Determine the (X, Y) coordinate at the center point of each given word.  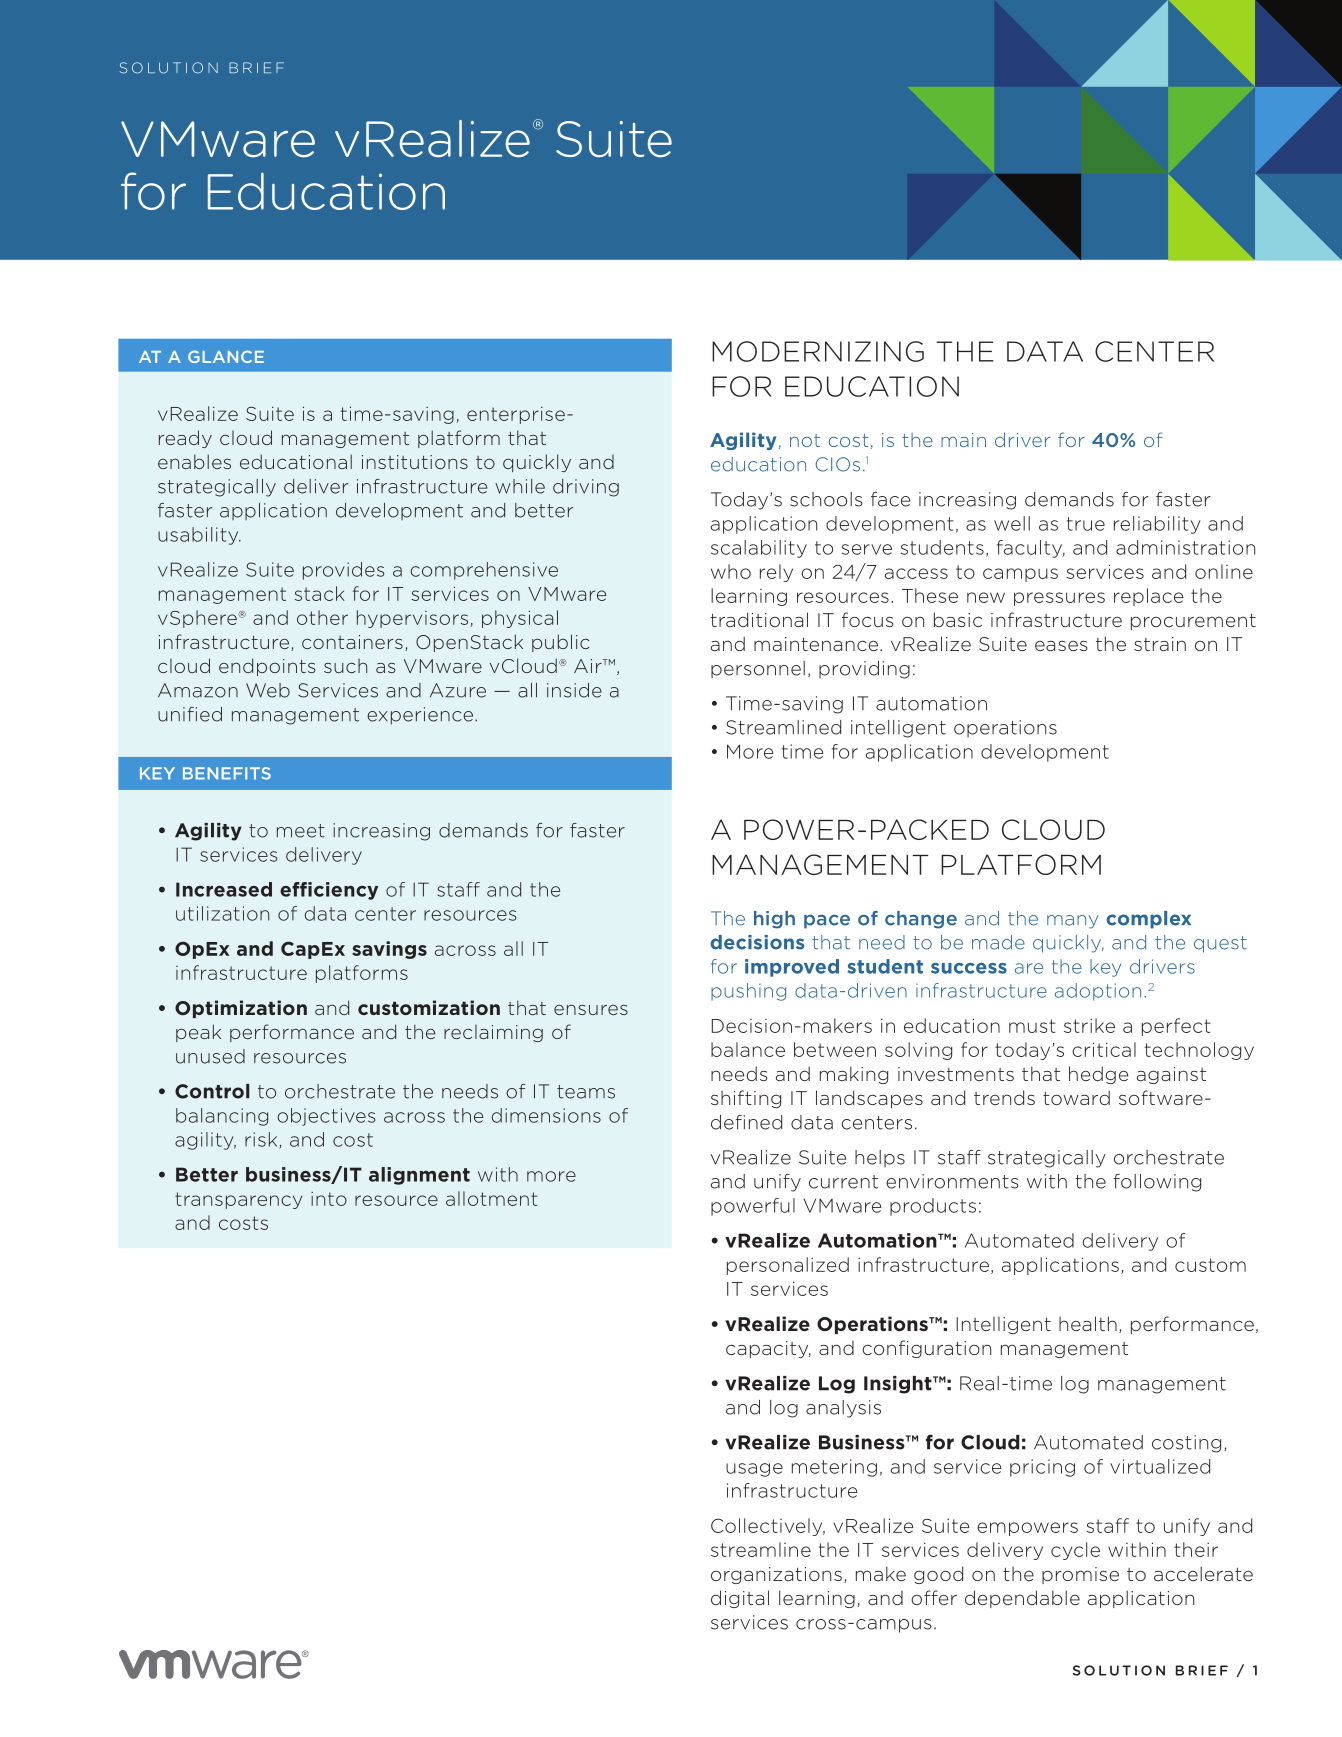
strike (1089, 1025)
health (1088, 1323)
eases (1061, 645)
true (1086, 524)
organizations (776, 1575)
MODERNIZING (818, 351)
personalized (788, 1266)
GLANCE (226, 356)
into (329, 1199)
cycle (1075, 1551)
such (345, 666)
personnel (758, 670)
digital (740, 1599)
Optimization (241, 1009)
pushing (748, 992)
